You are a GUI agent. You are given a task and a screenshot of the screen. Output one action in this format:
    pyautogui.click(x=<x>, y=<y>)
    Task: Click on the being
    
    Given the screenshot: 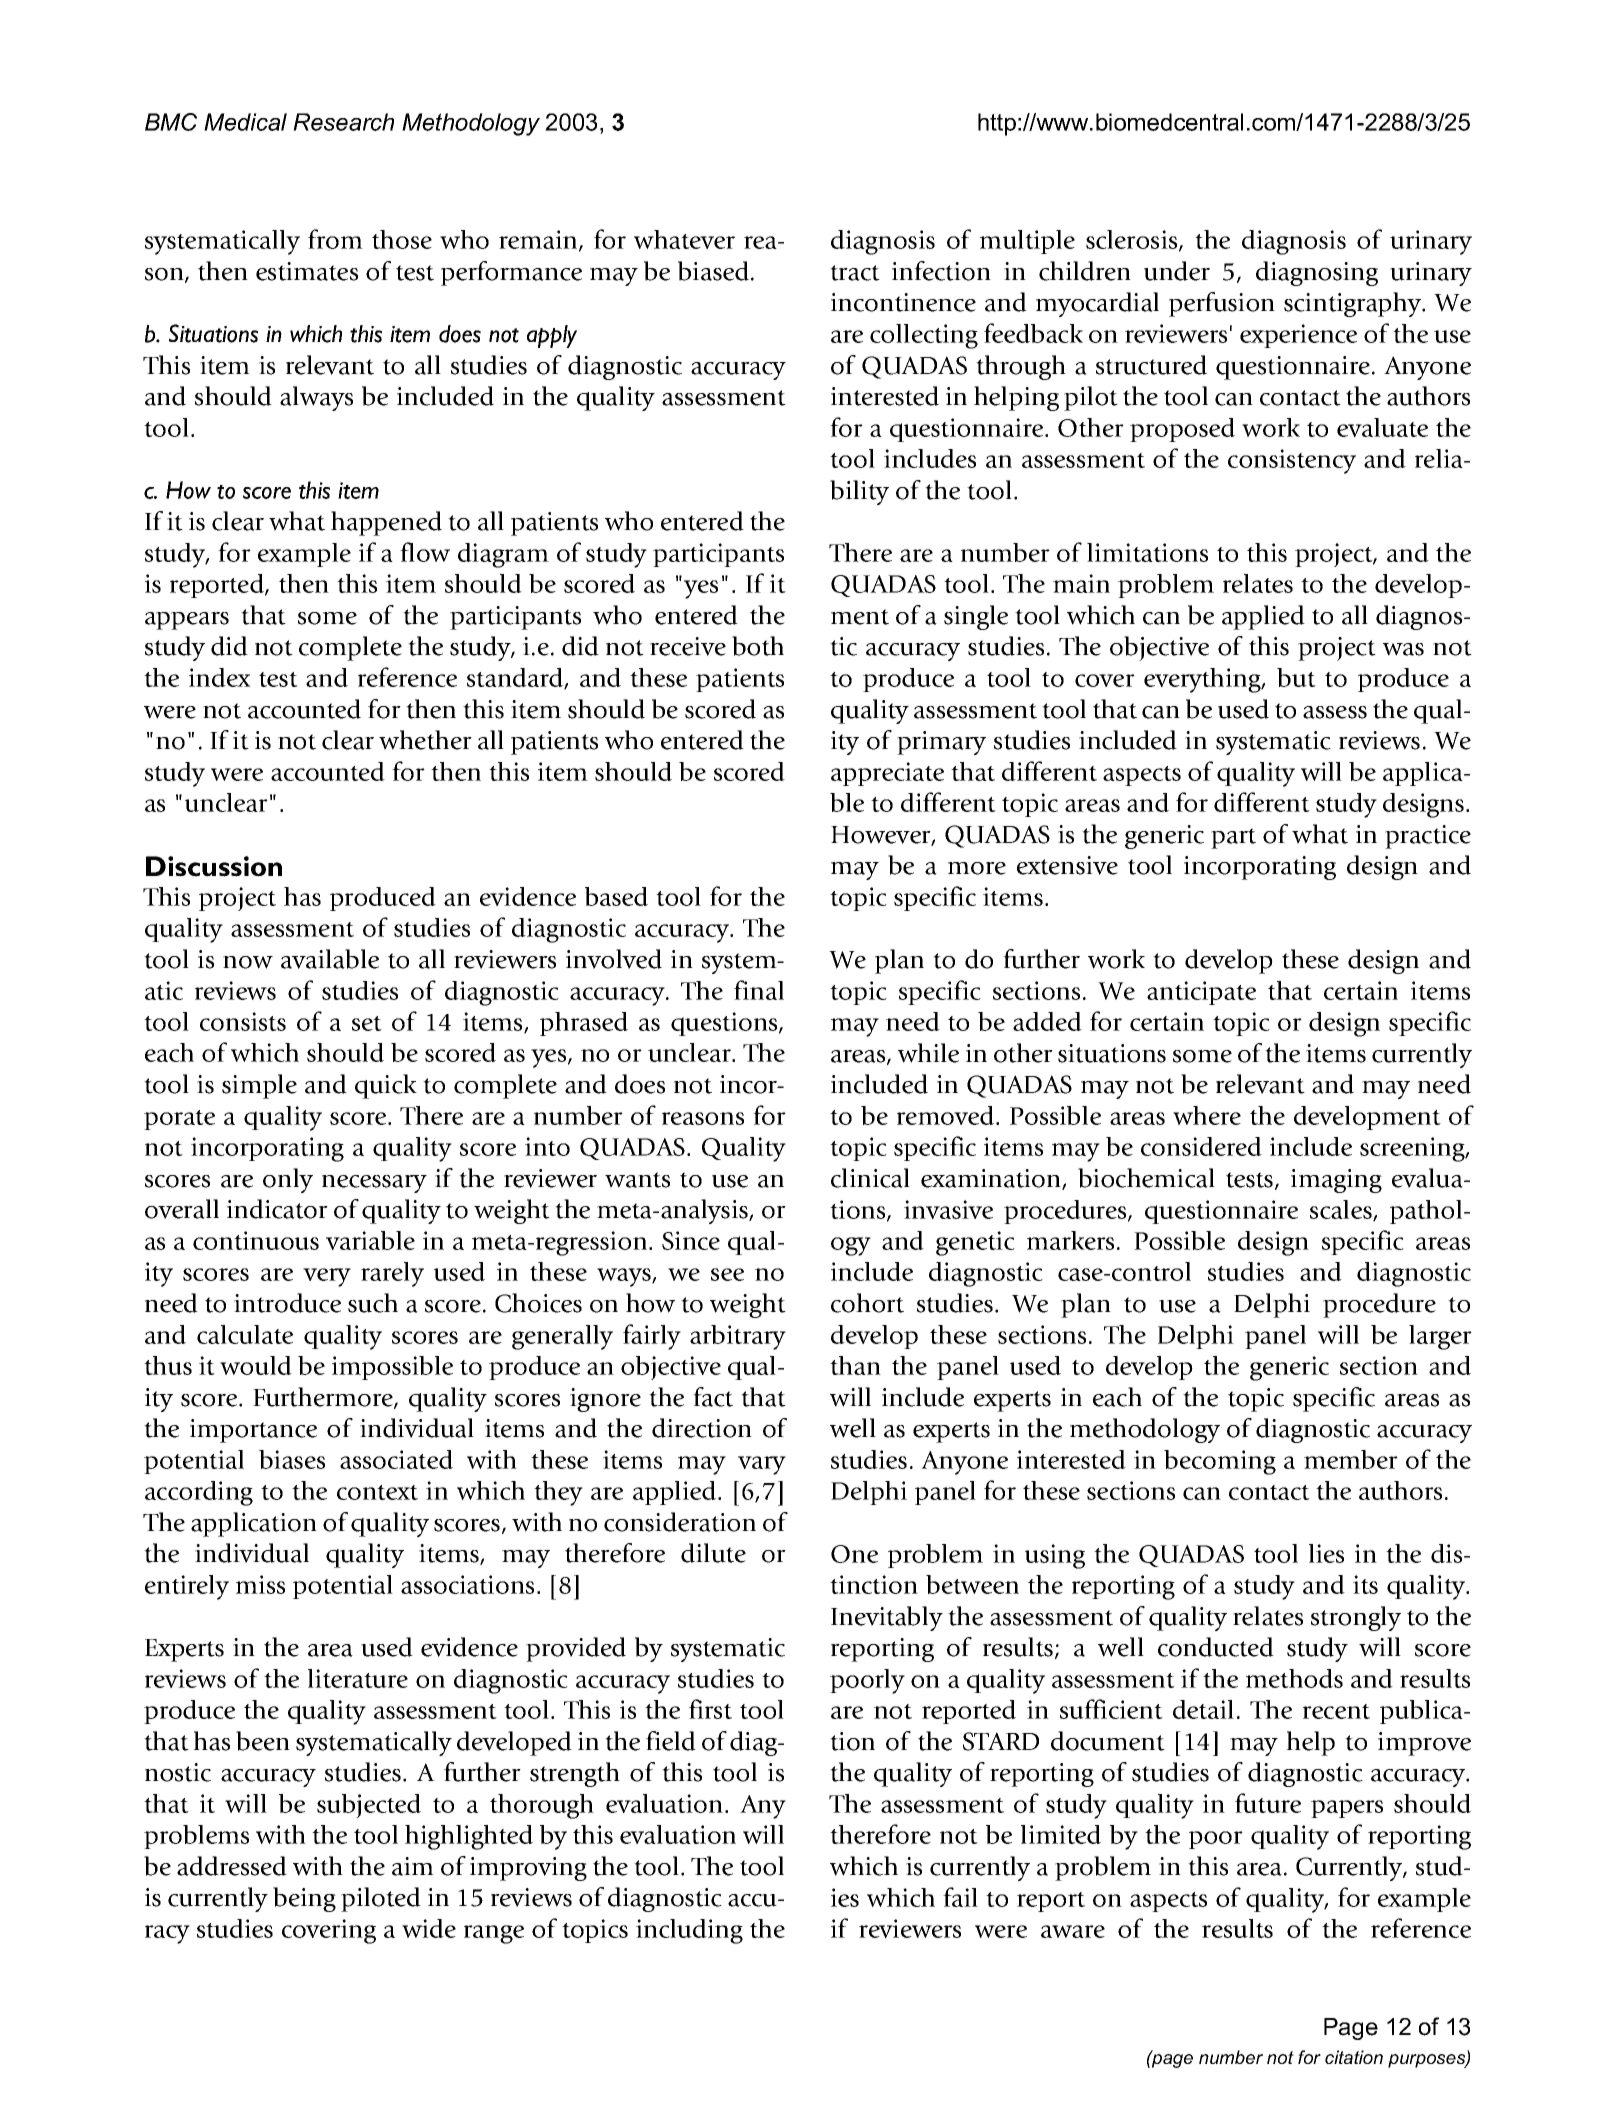 What is the action you would take?
    pyautogui.click(x=304, y=1899)
